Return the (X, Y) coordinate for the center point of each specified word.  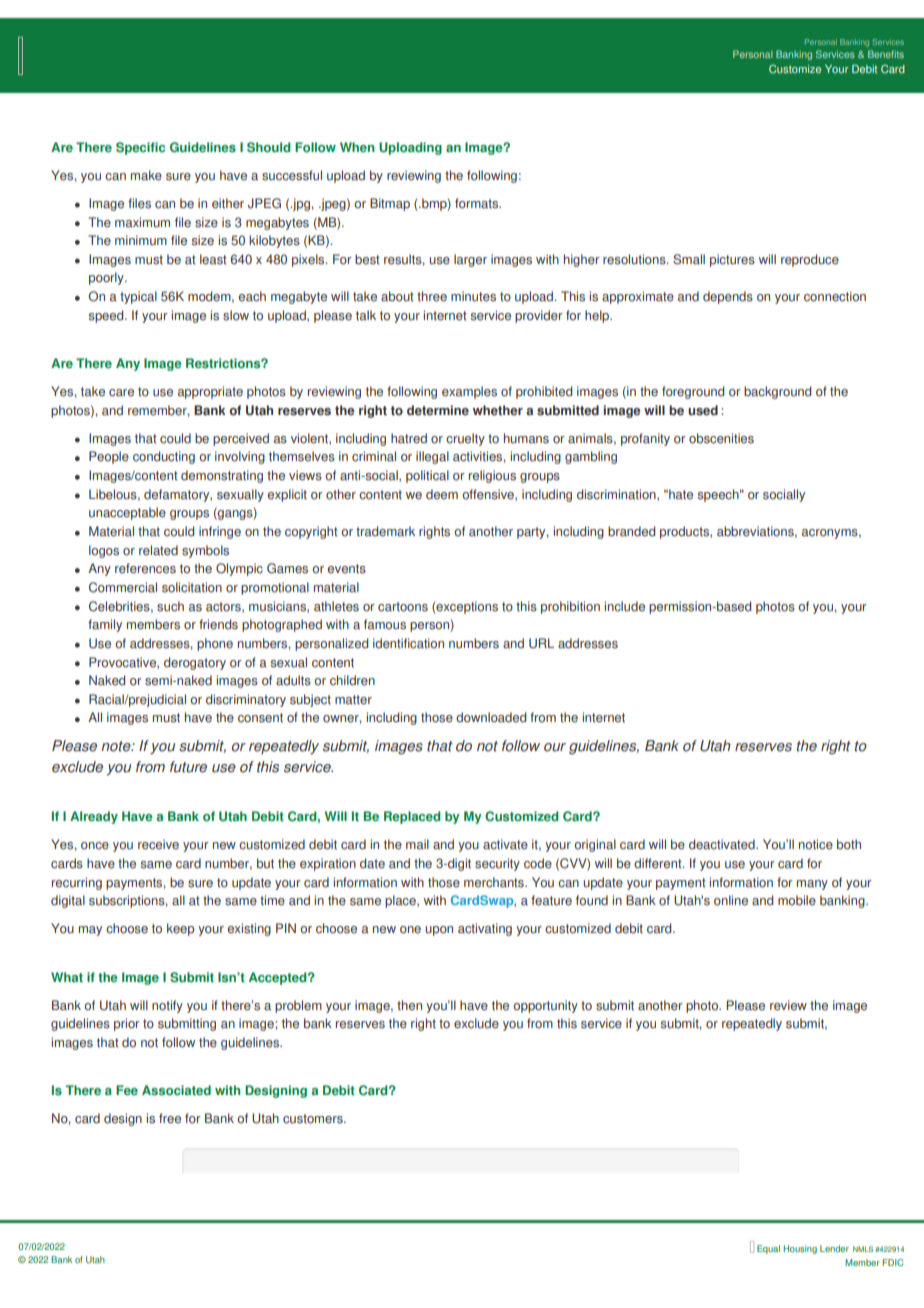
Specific (140, 148)
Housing (800, 1249)
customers (314, 1119)
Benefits (886, 54)
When (357, 147)
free (170, 1118)
